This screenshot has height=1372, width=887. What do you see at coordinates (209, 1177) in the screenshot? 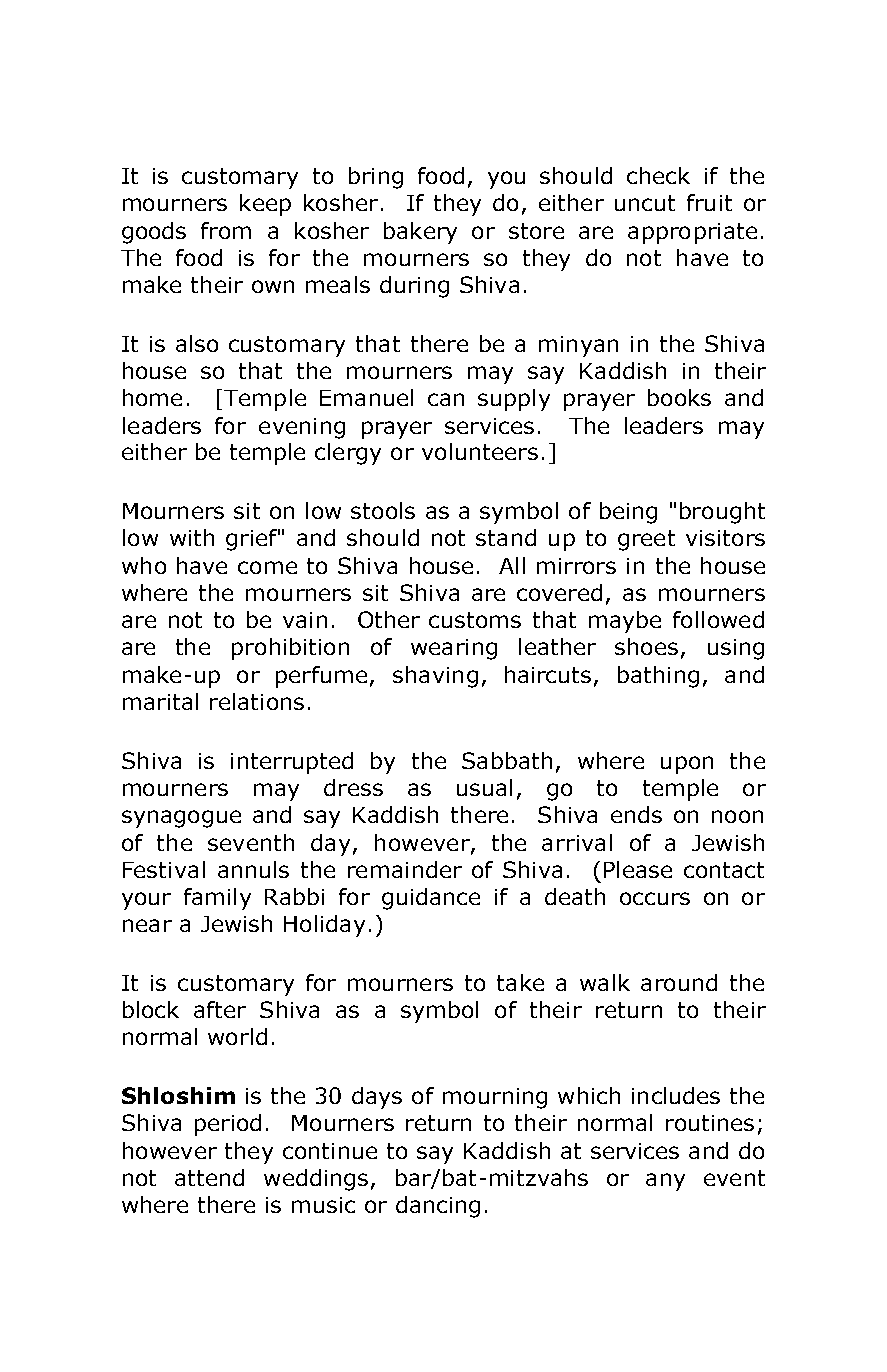
I see `attend` at bounding box center [209, 1177].
